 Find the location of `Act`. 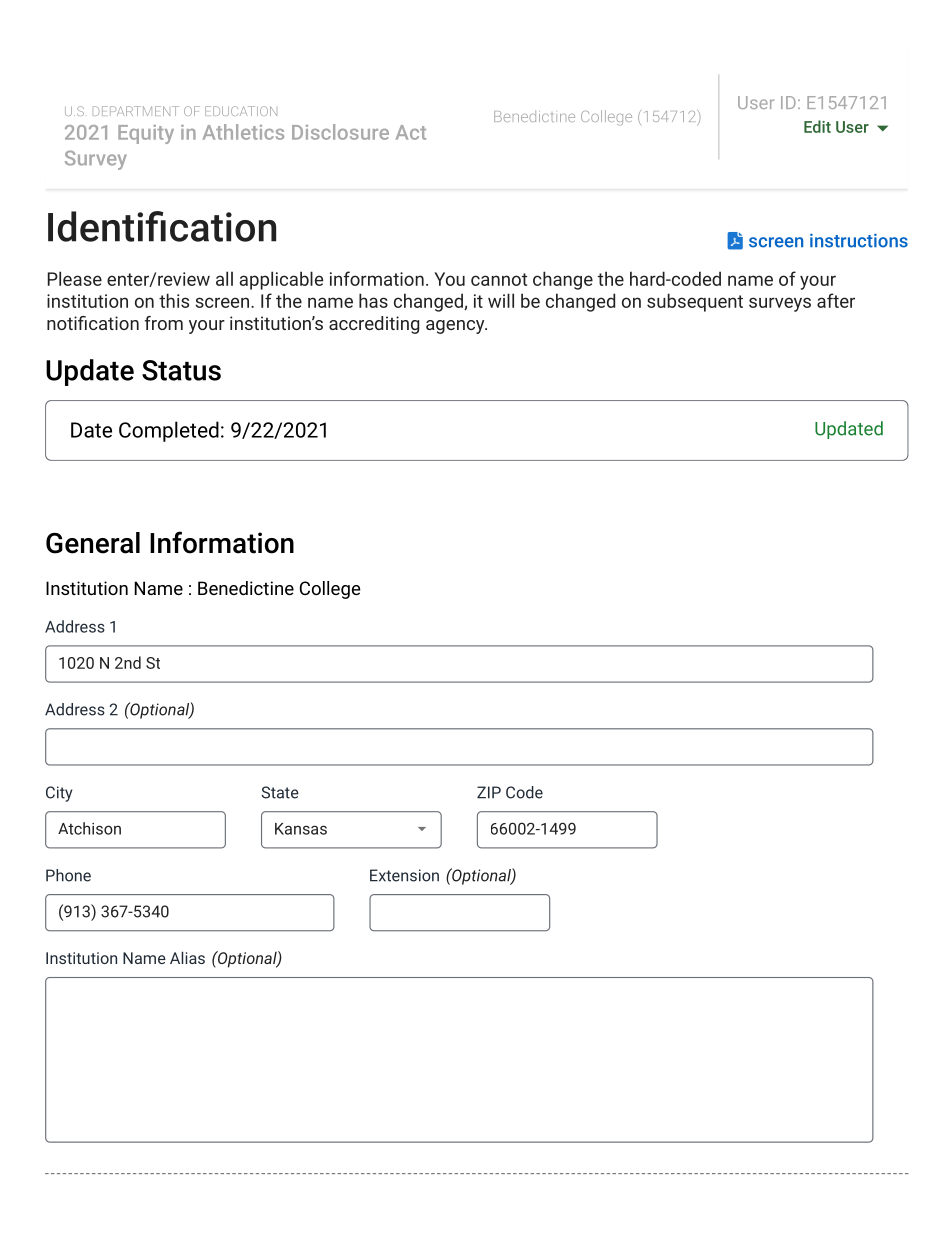

Act is located at coordinates (411, 132).
